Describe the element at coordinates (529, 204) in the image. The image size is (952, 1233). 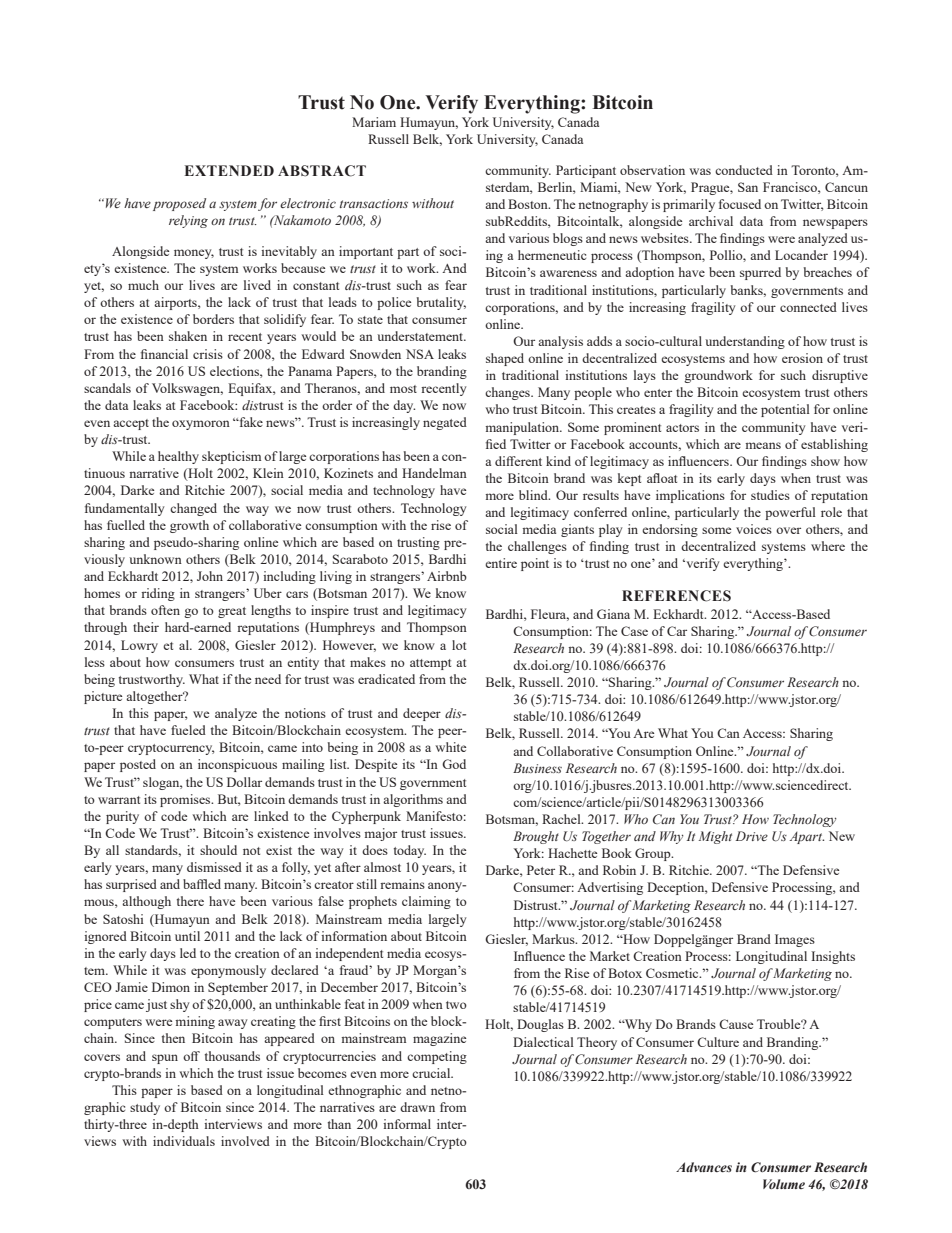
I see `Boston` at that location.
